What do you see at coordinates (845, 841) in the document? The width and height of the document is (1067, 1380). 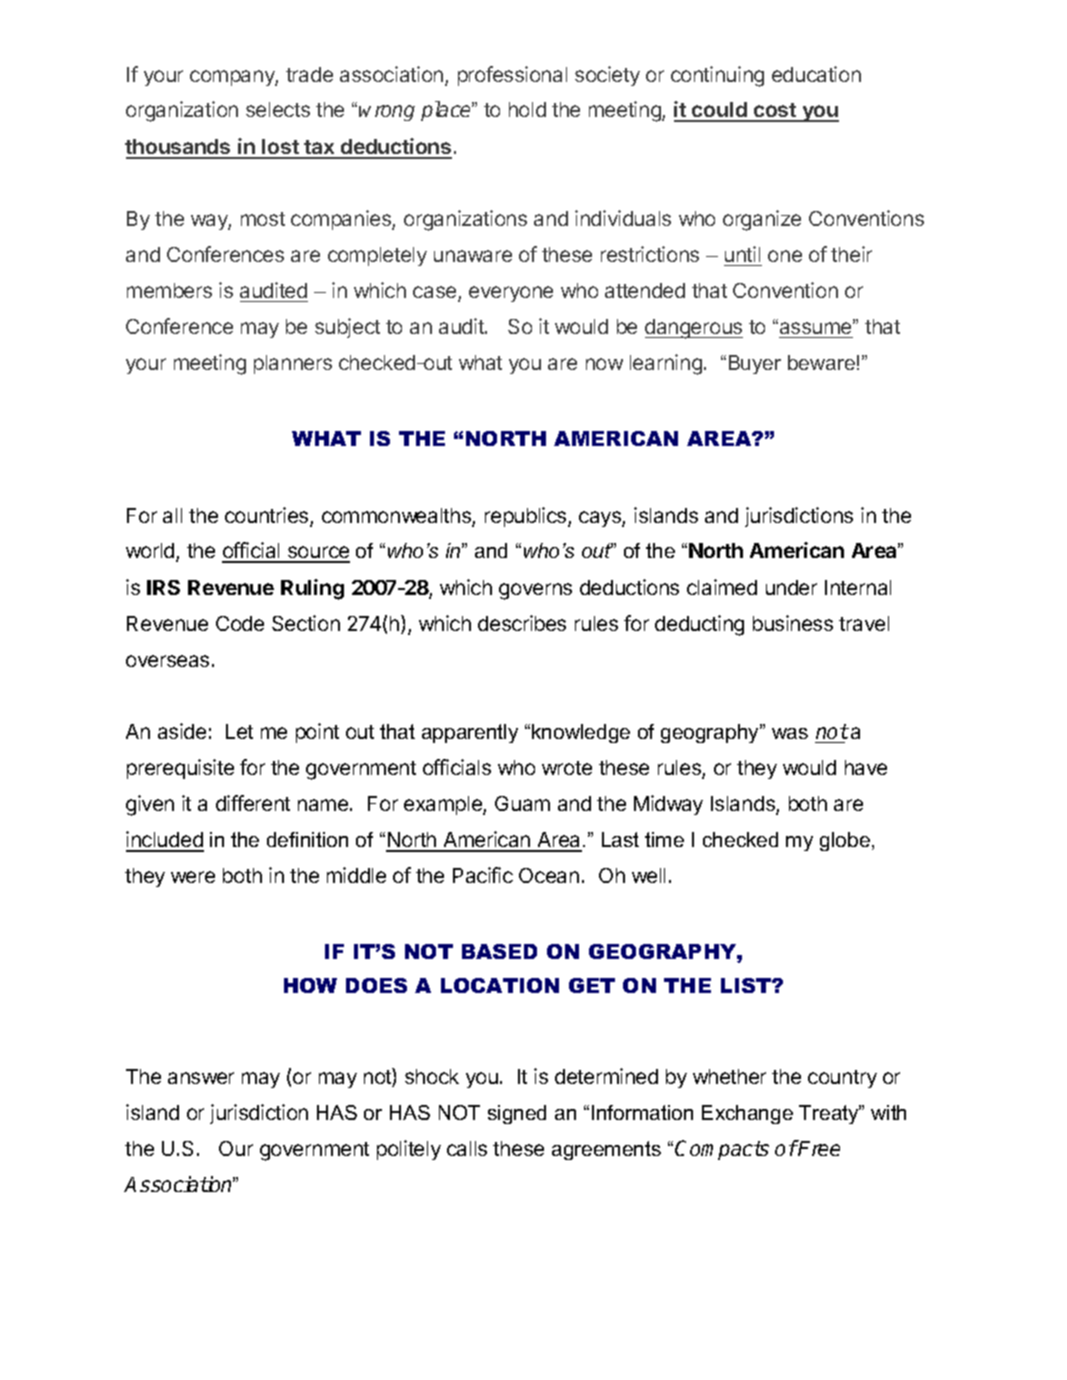 I see `globe` at bounding box center [845, 841].
